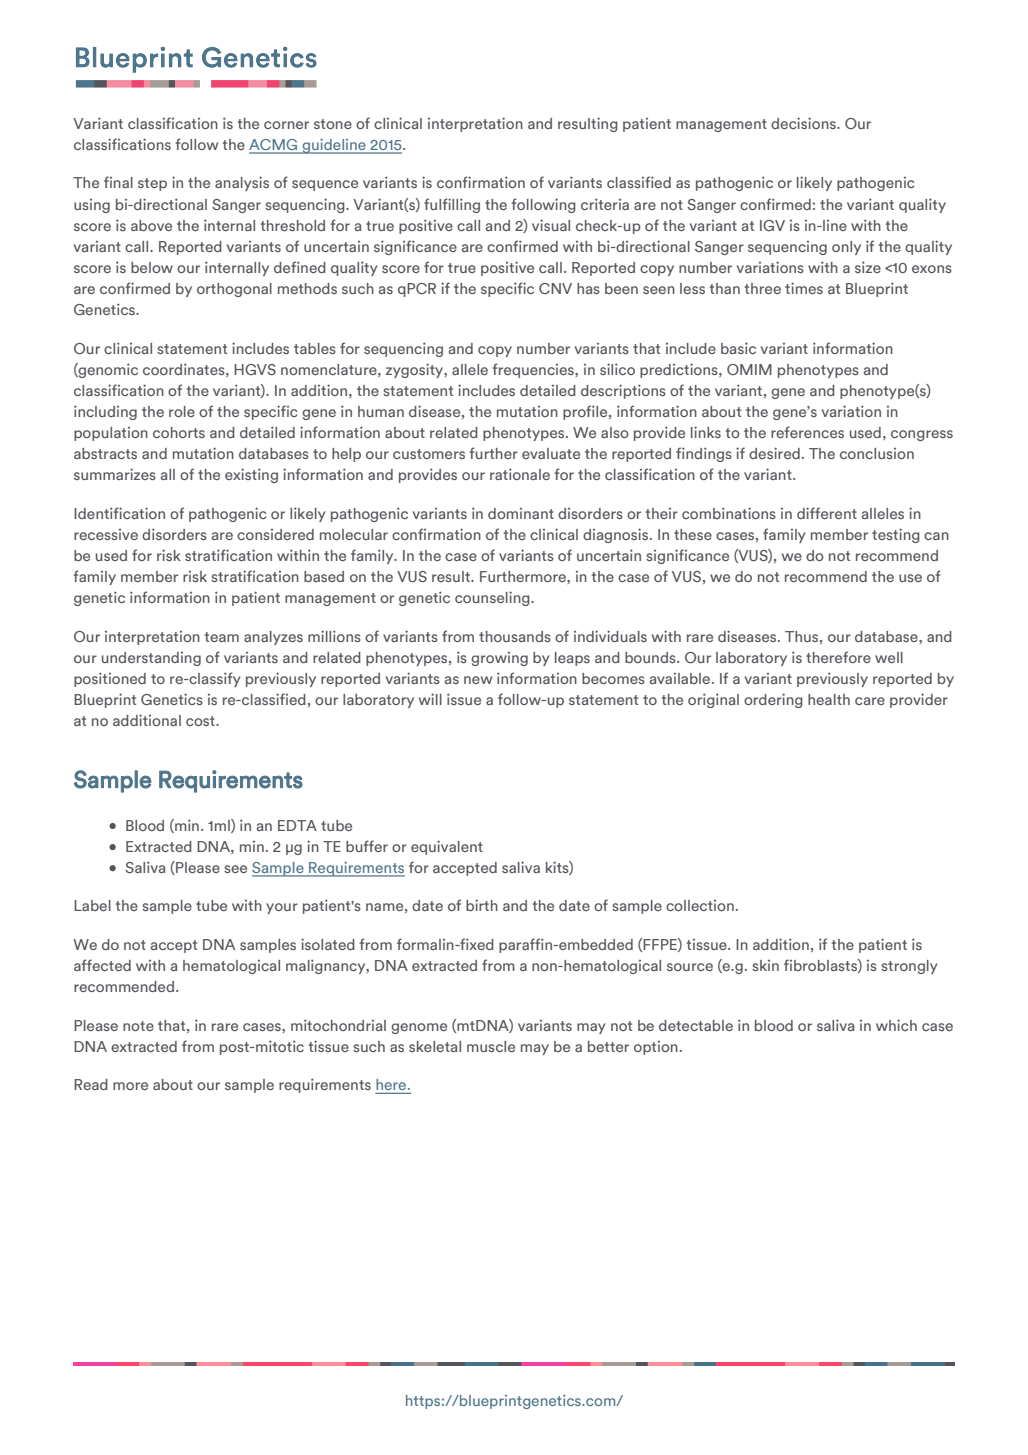  What do you see at coordinates (138, 1026) in the screenshot?
I see `note` at bounding box center [138, 1026].
